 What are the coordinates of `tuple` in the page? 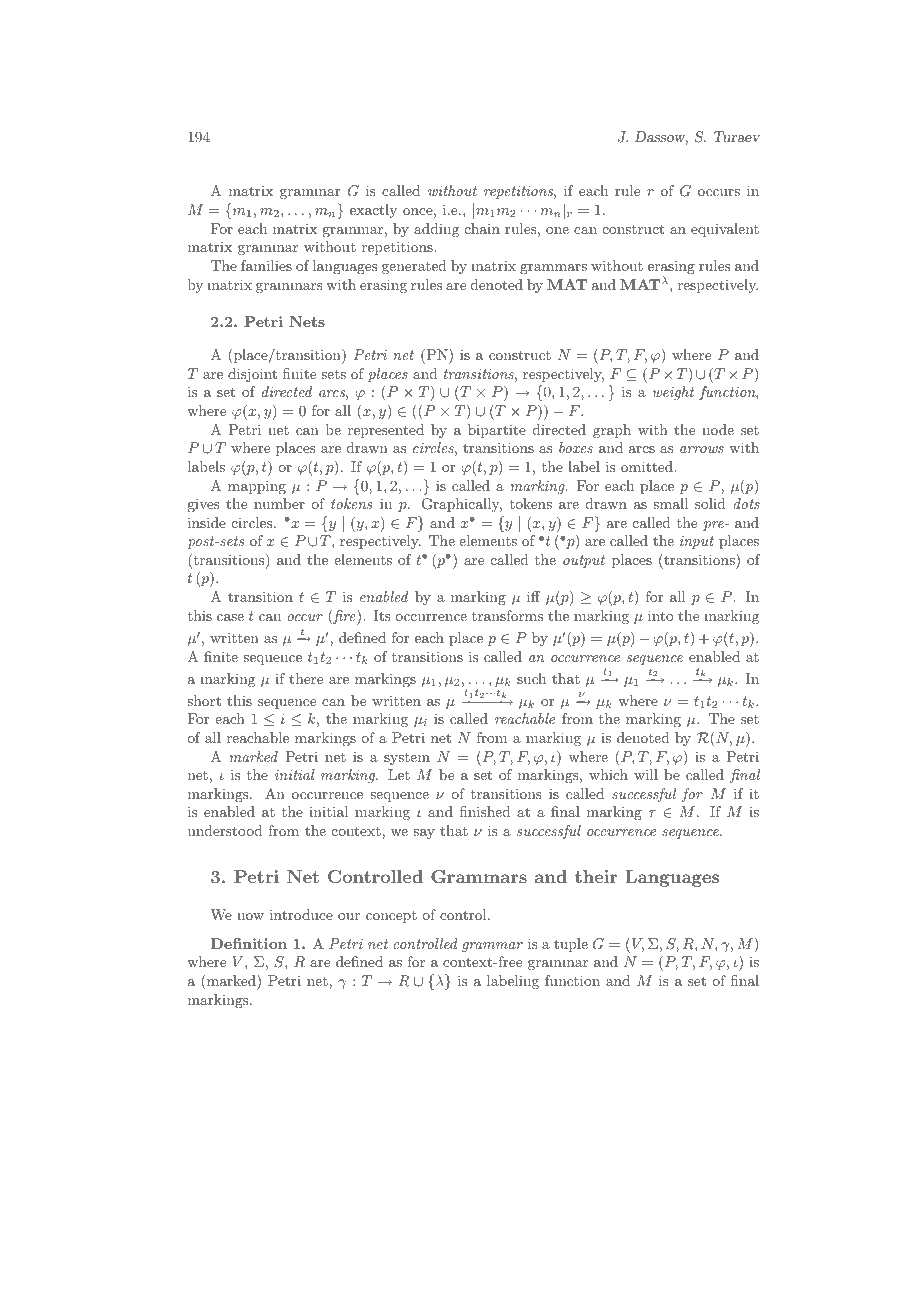 It's located at (571, 945).
